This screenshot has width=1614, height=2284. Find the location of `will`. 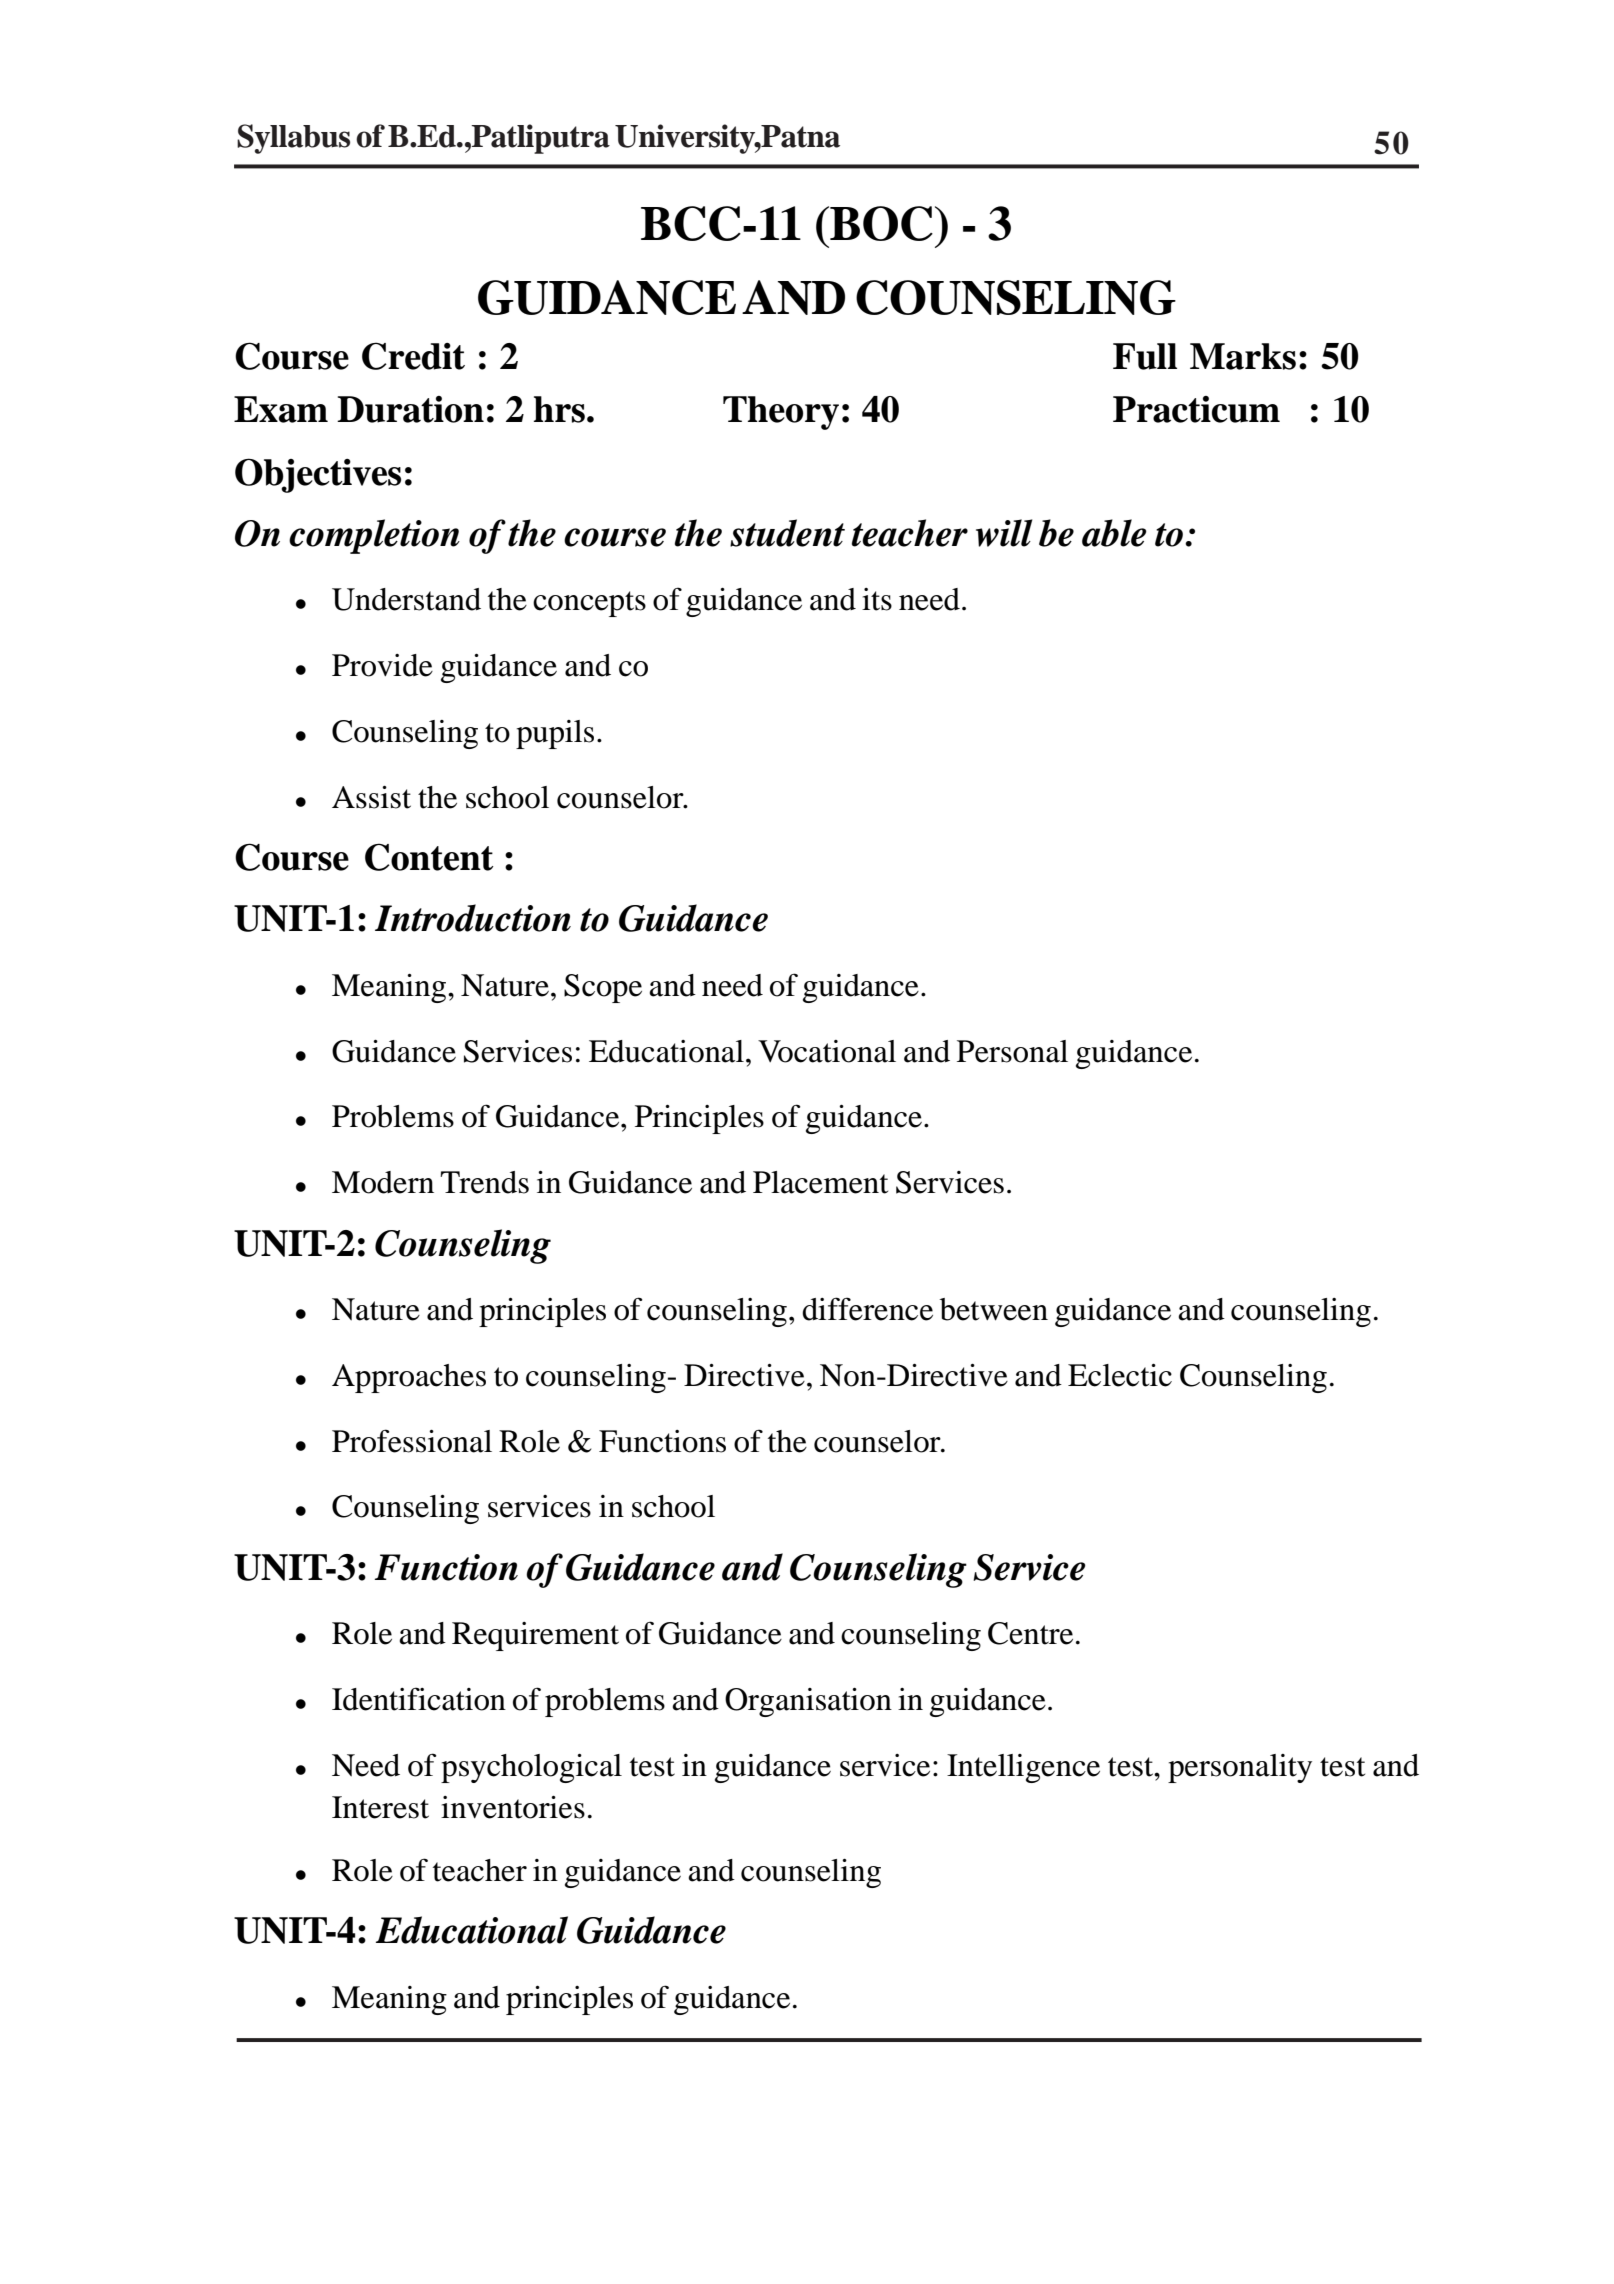

will is located at coordinates (1004, 533).
